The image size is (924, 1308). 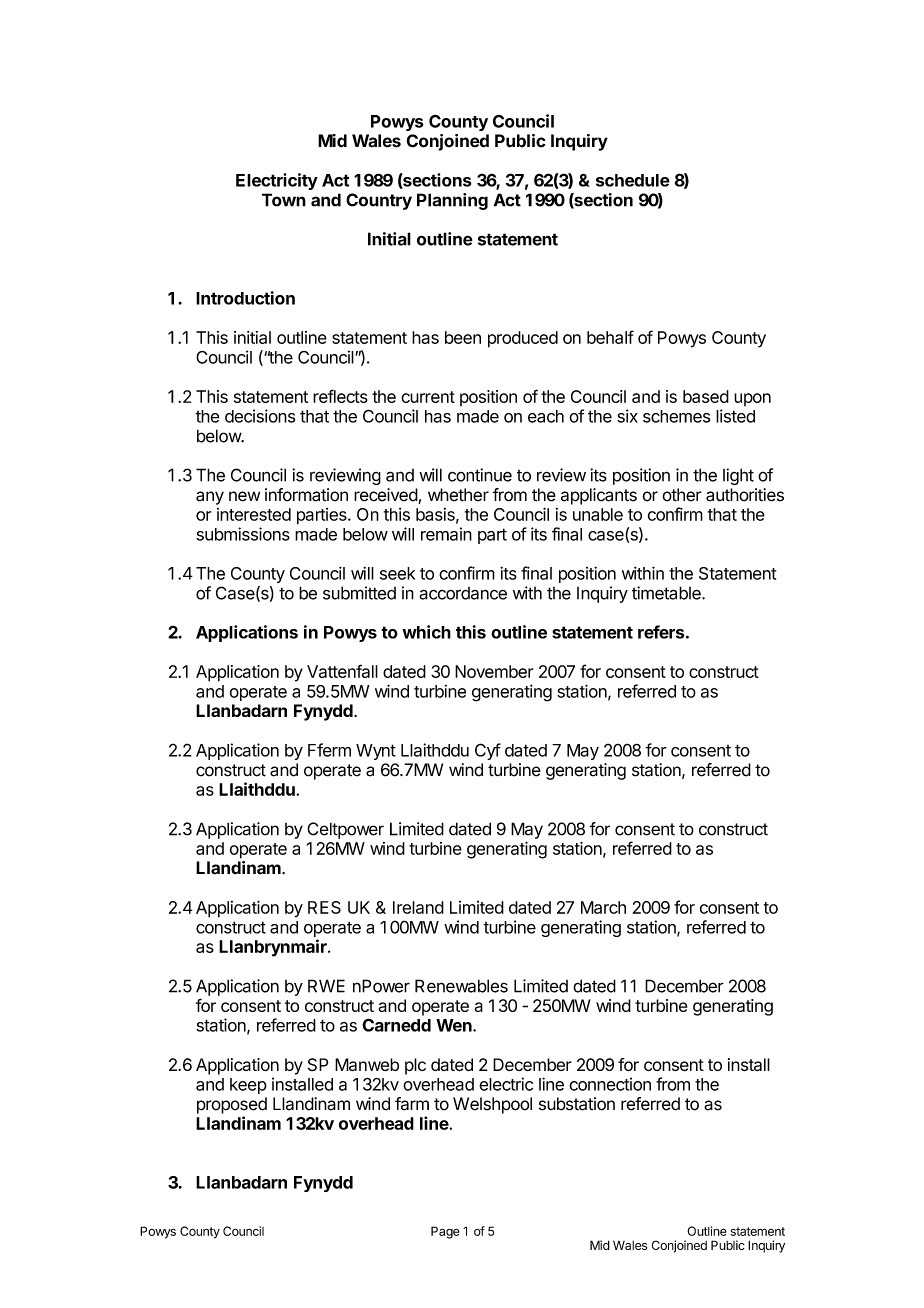 I want to click on Cyf, so click(x=488, y=751).
